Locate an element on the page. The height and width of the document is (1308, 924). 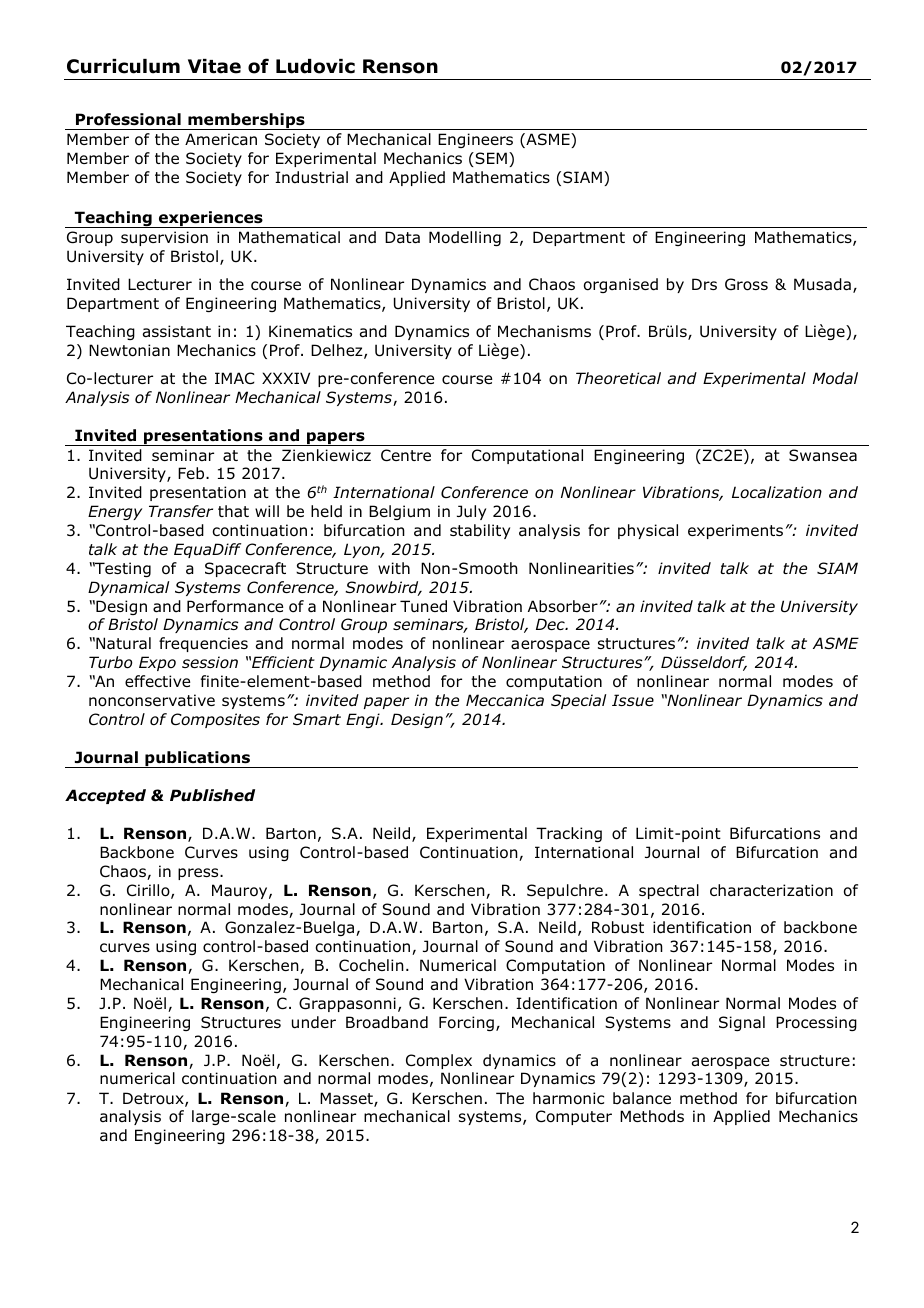
Complex is located at coordinates (439, 1061).
